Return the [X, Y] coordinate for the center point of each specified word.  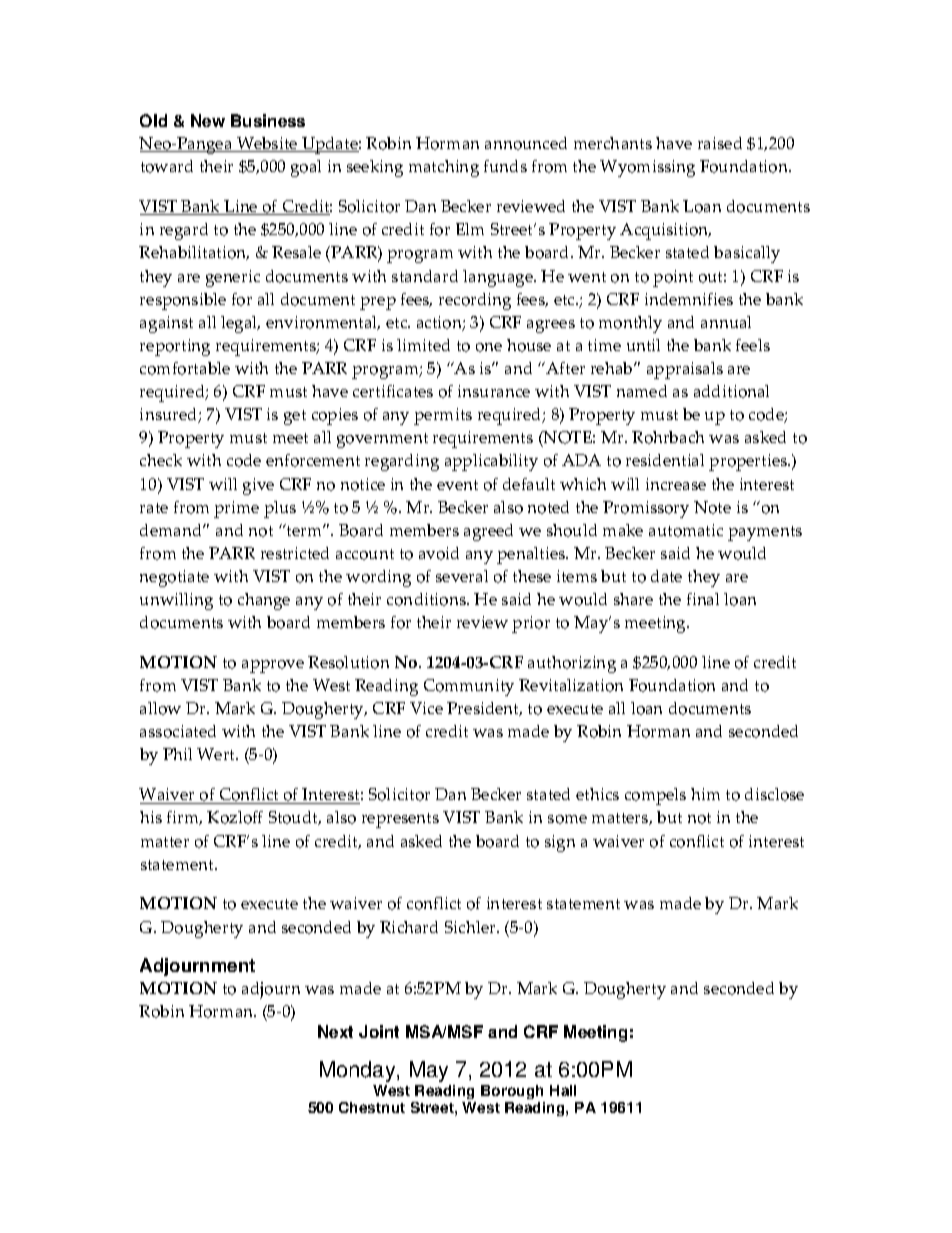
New [208, 120]
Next [335, 1031]
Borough [512, 1092]
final [703, 599]
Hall [563, 1090]
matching [444, 168]
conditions [427, 599]
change [264, 601]
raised [720, 143]
